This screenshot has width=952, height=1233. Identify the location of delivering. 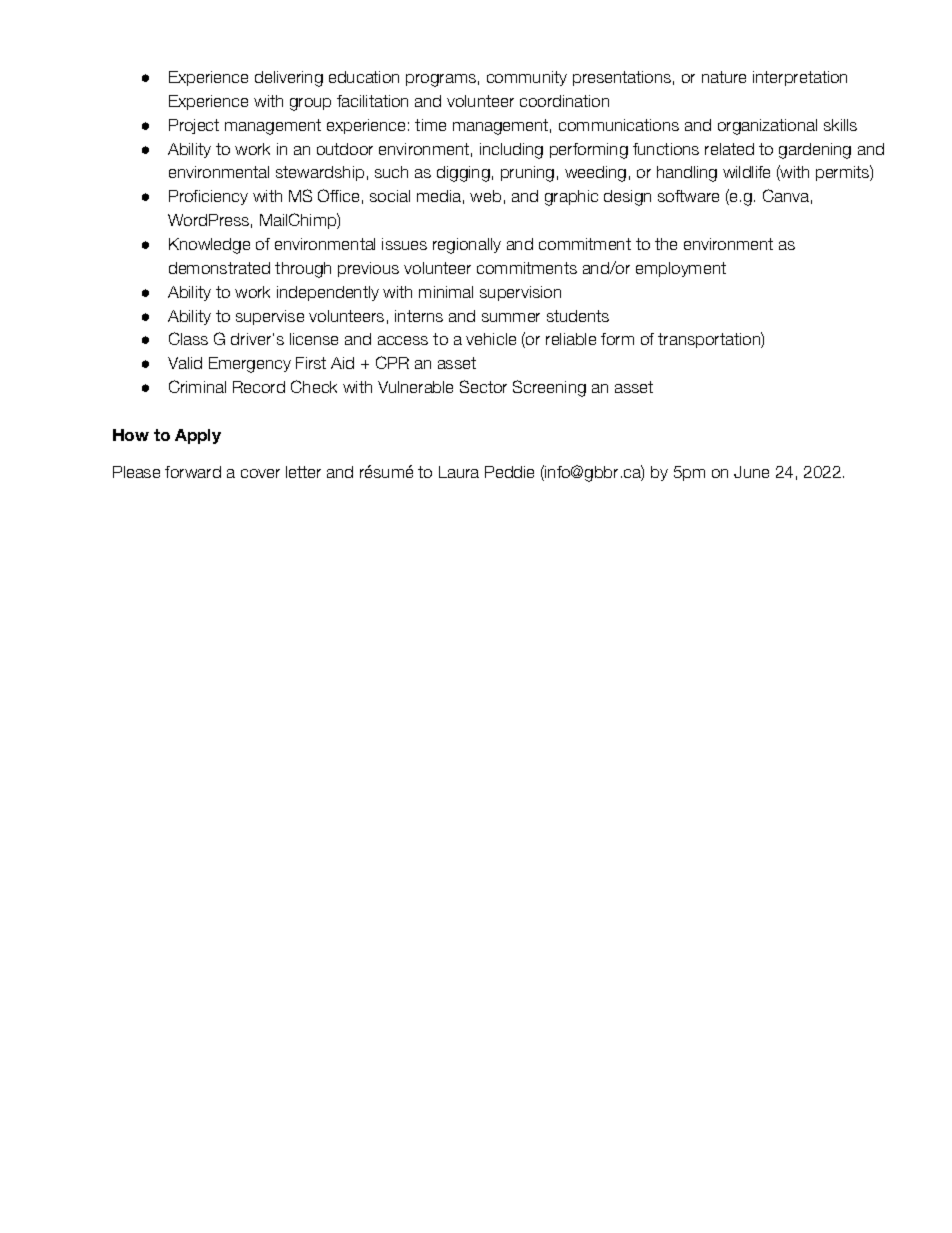
(289, 79).
